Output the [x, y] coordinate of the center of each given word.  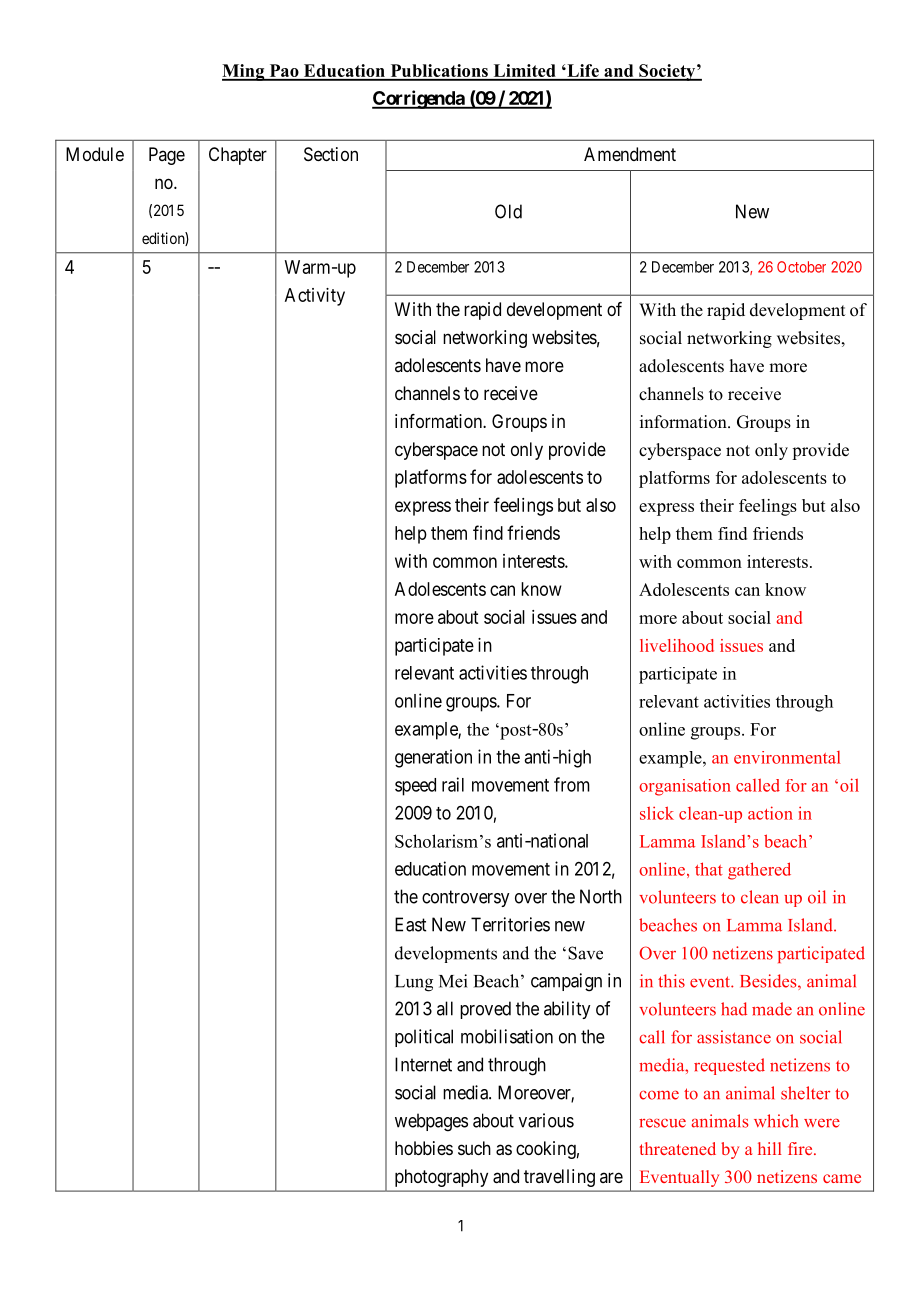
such [474, 1148]
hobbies [424, 1148]
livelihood [677, 645]
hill [770, 1148]
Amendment [630, 154]
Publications [439, 72]
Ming [244, 72]
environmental [787, 757]
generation [433, 758]
